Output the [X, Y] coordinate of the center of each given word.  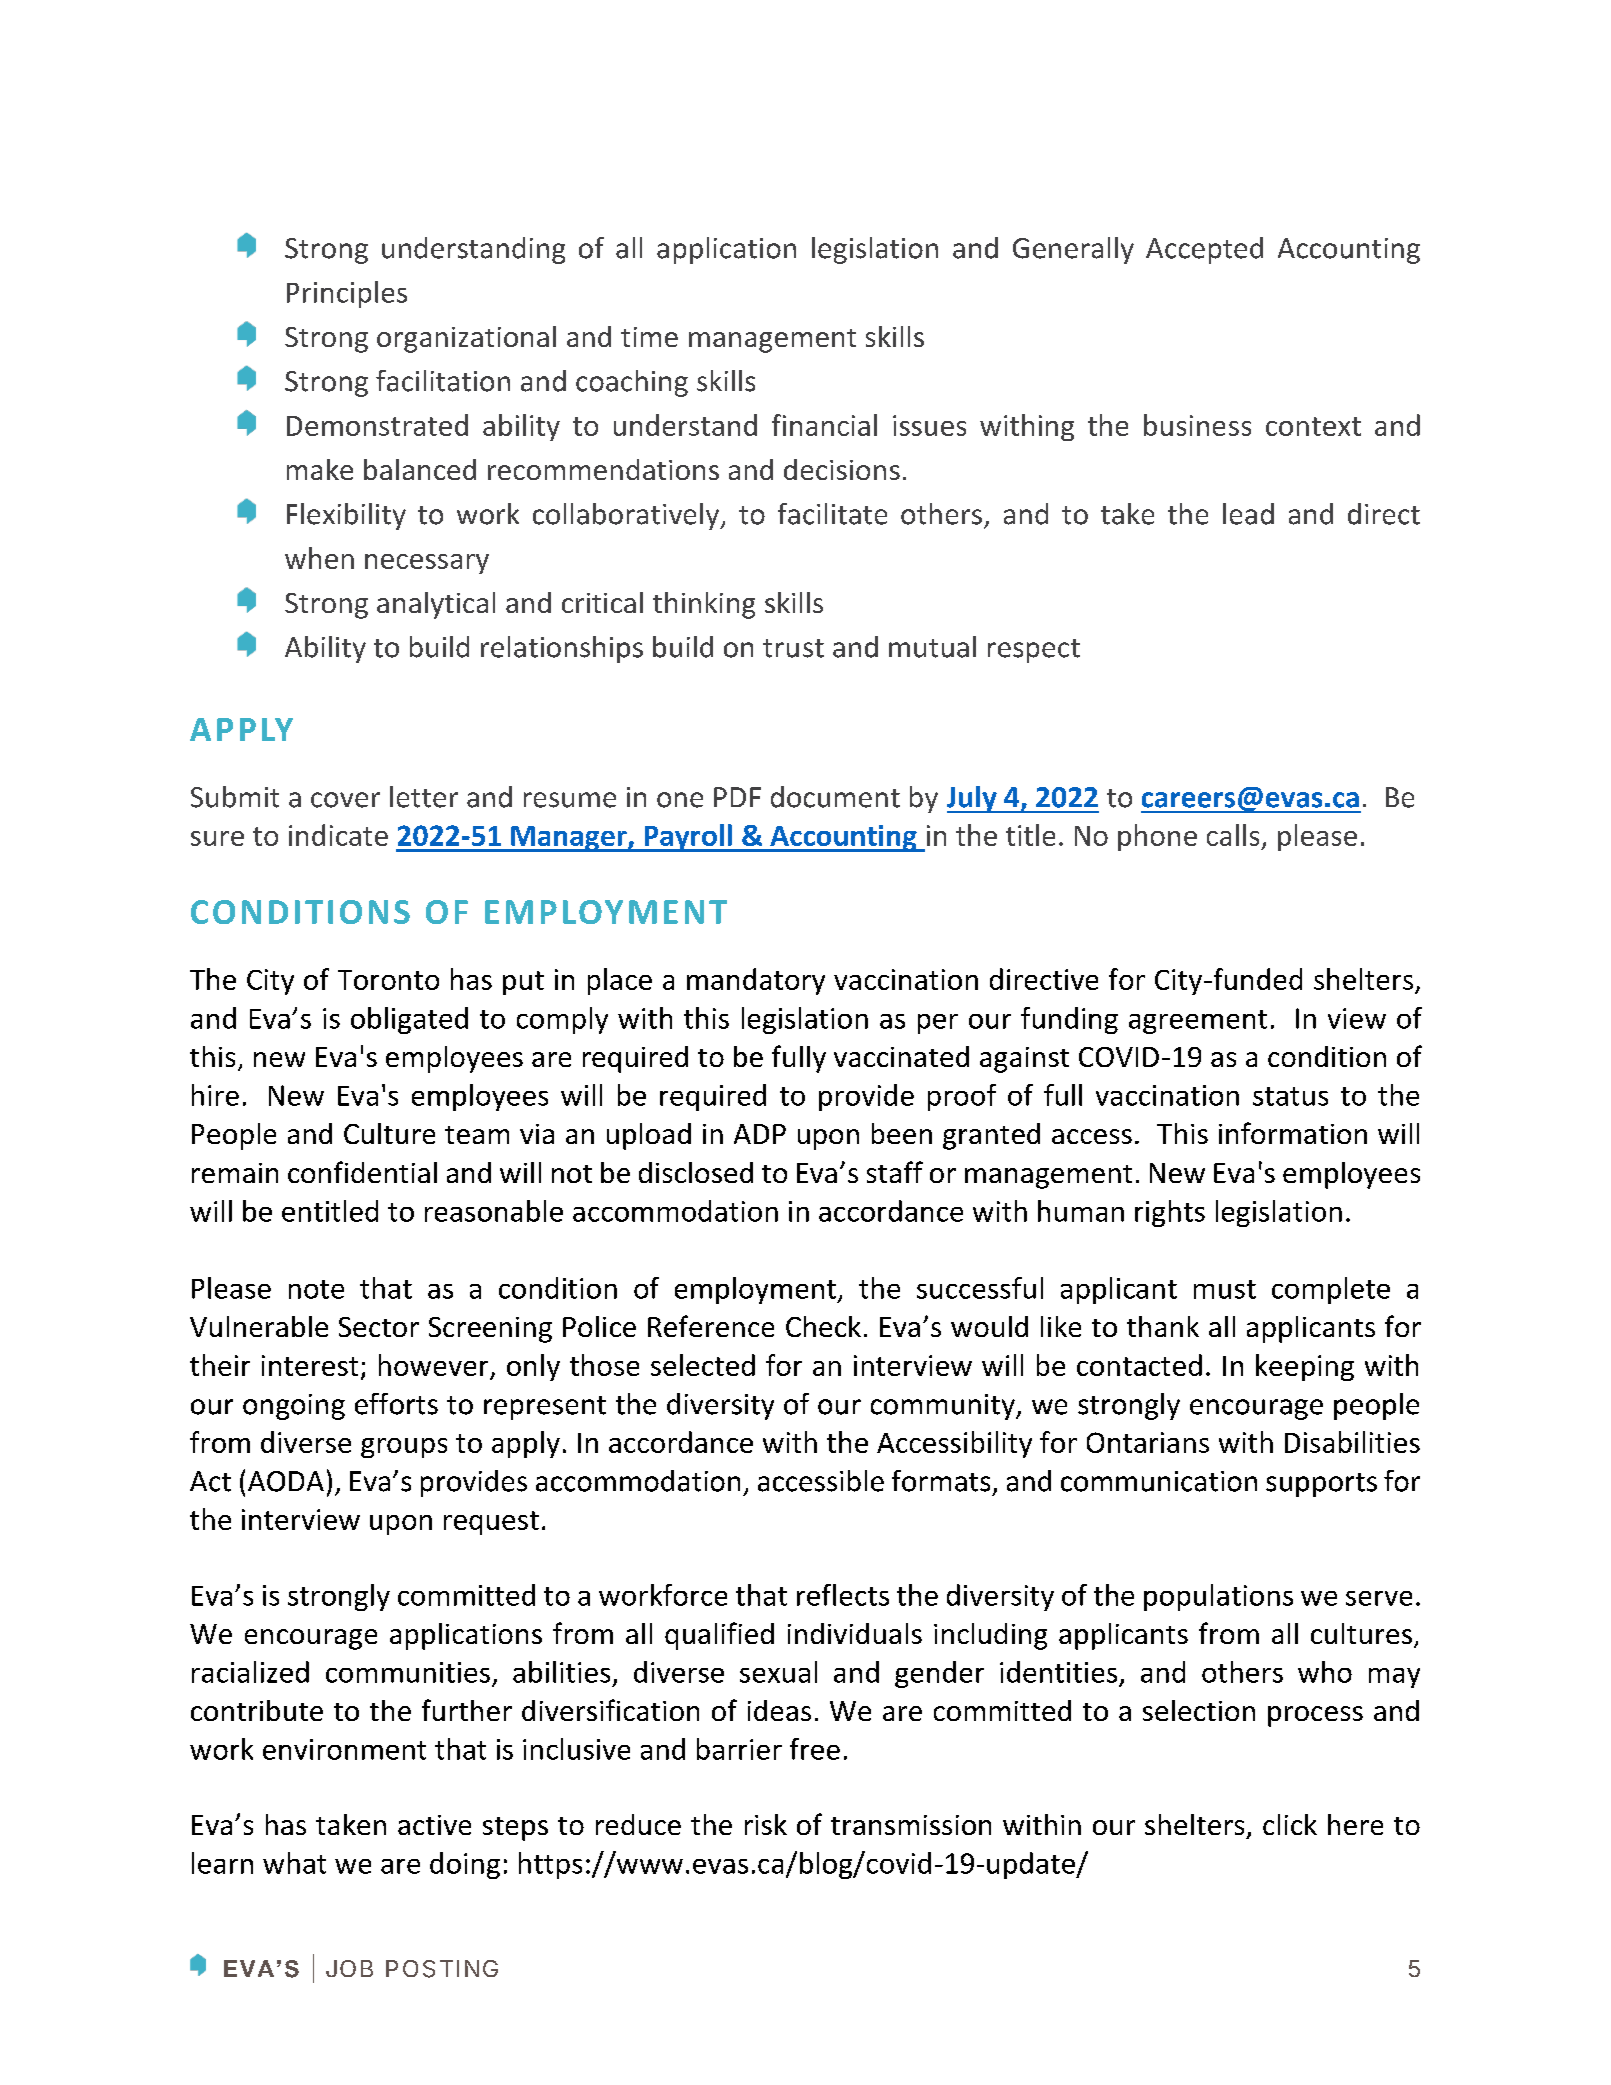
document [835, 797]
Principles [347, 294]
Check [823, 1326]
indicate [338, 835]
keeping [1305, 1367]
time [649, 337]
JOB [349, 1968]
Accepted [1204, 250]
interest [310, 1365]
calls [1233, 835]
